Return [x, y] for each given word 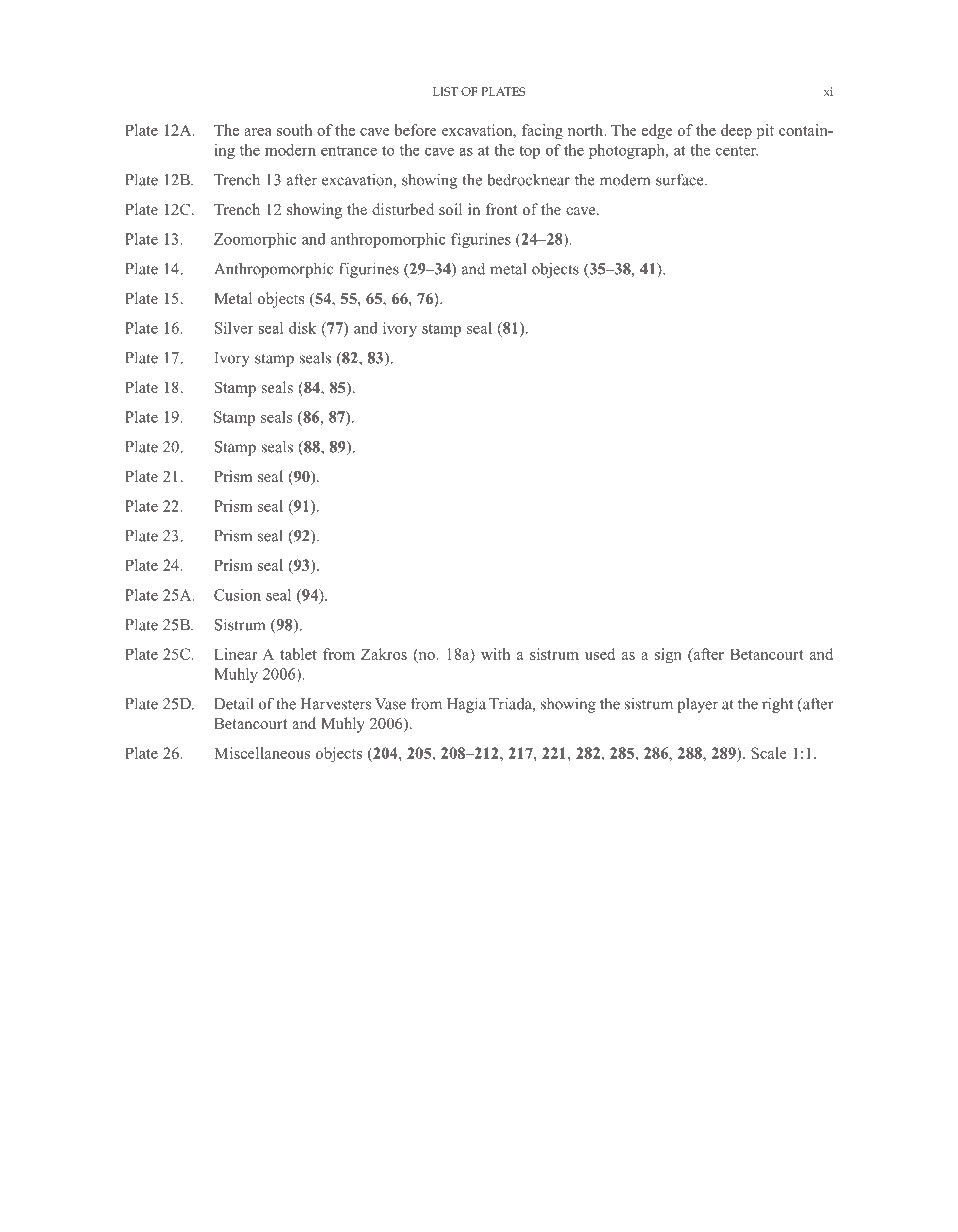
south [294, 130]
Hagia [466, 705]
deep [736, 132]
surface [681, 179]
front [501, 209]
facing [542, 132]
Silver [234, 328]
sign [668, 656]
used [600, 654]
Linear [235, 654]
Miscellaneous [262, 753]
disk [302, 328]
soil [450, 209]
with [495, 654]
